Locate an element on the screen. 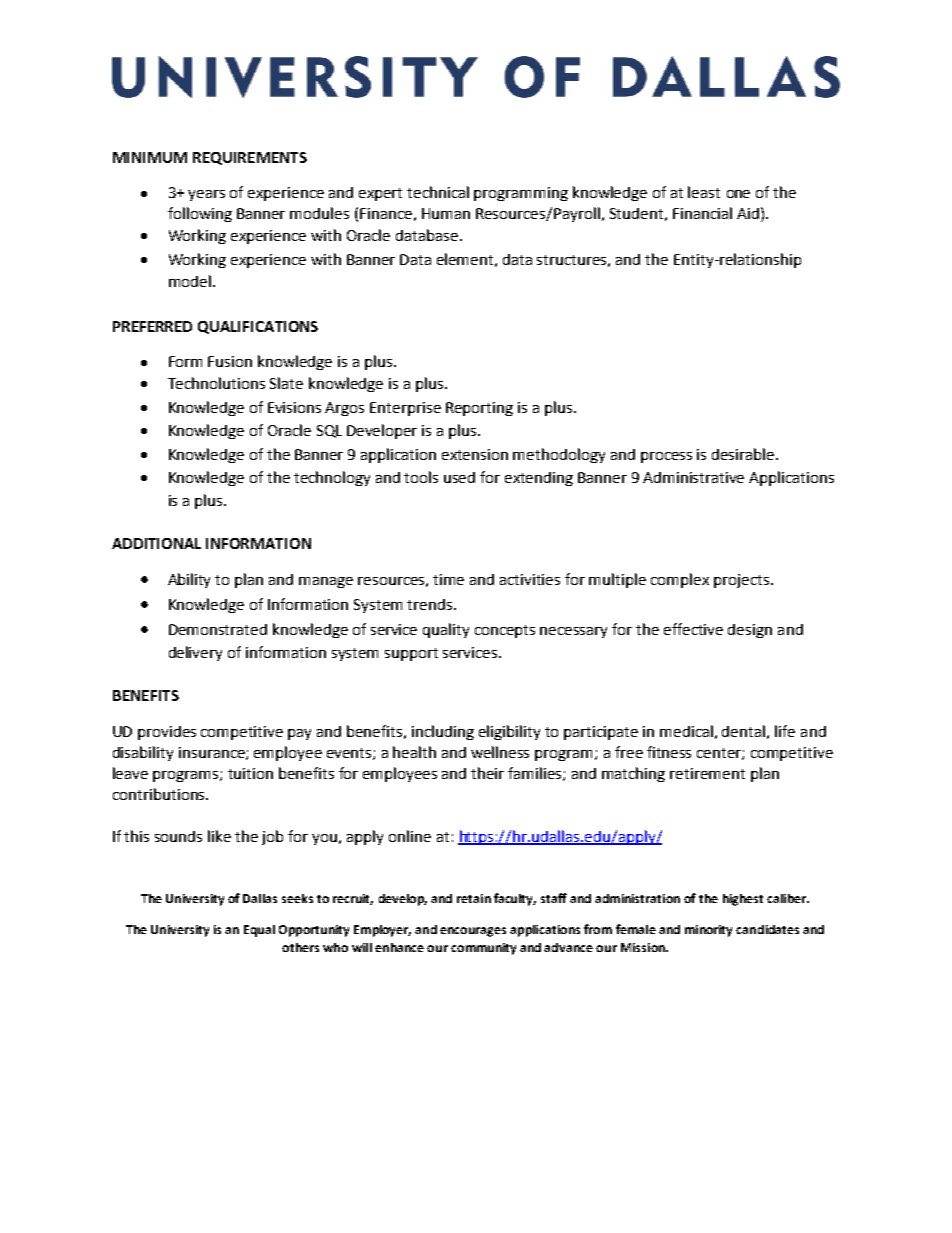  Reporting is located at coordinates (479, 409).
